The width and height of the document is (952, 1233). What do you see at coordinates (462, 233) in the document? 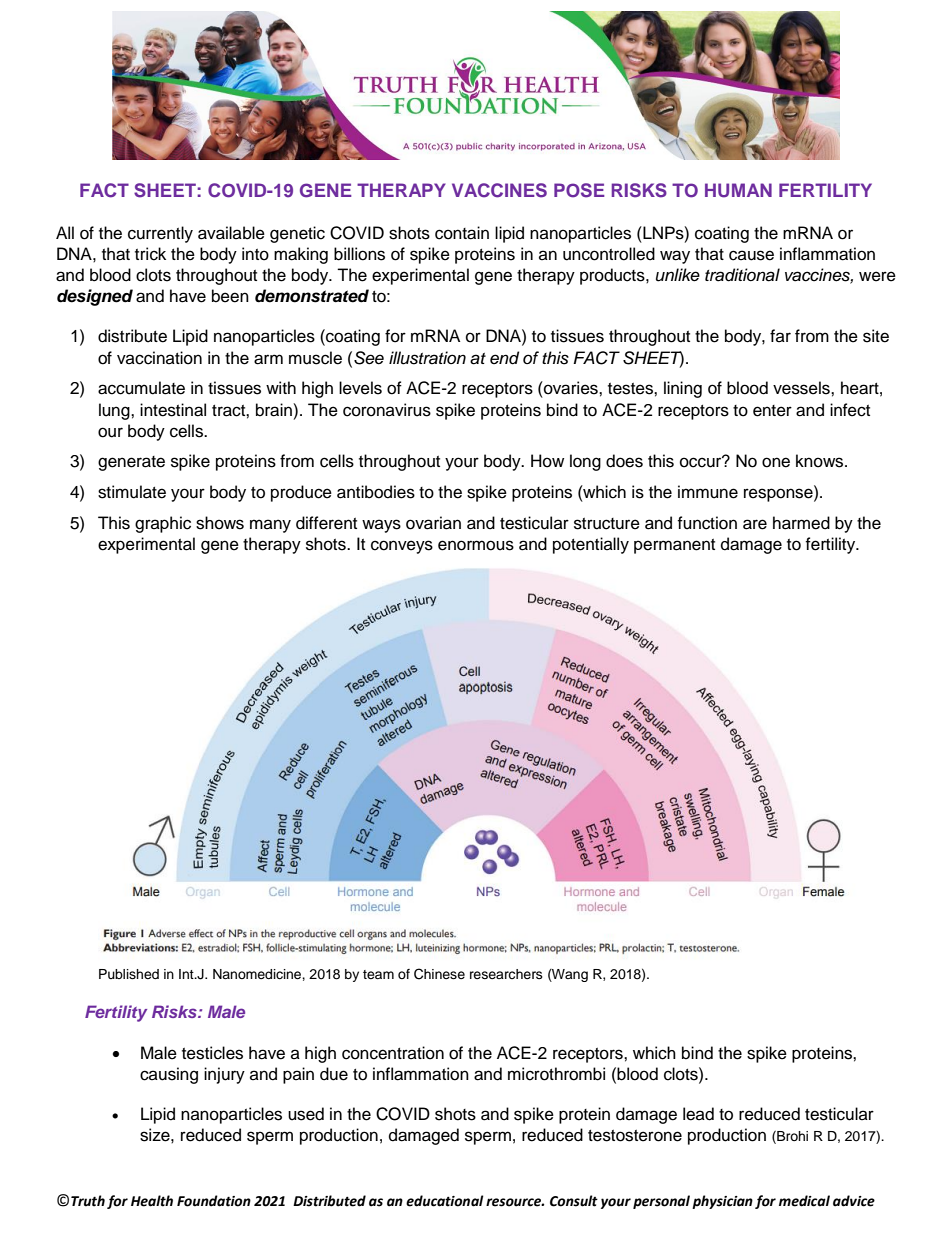
I see `contain` at bounding box center [462, 233].
